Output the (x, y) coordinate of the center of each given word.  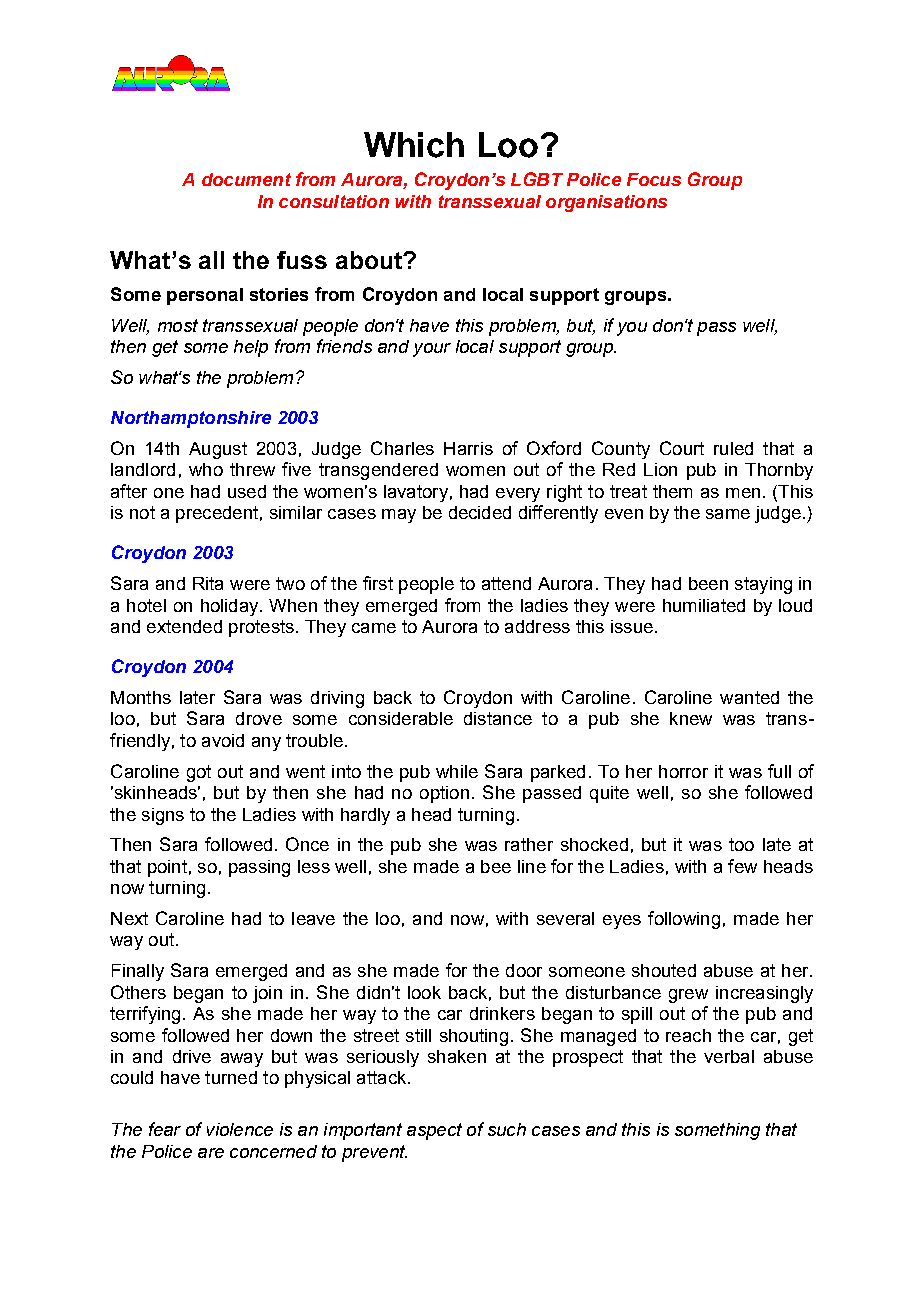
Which (414, 145)
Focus (654, 179)
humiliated (704, 605)
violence (240, 1129)
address (537, 626)
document (246, 179)
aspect (434, 1131)
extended (184, 626)
